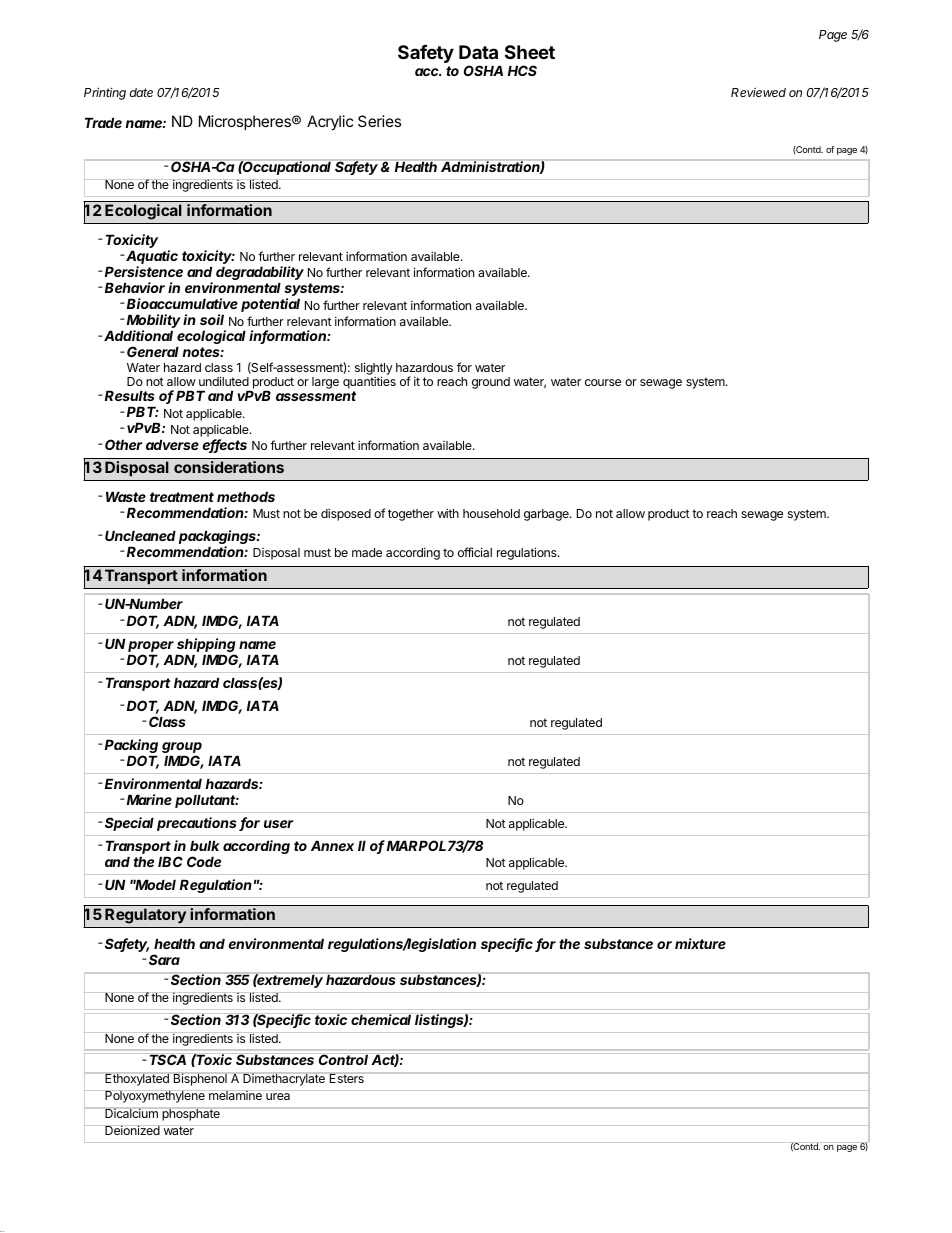 This screenshot has width=952, height=1233. I want to click on course, so click(603, 382).
